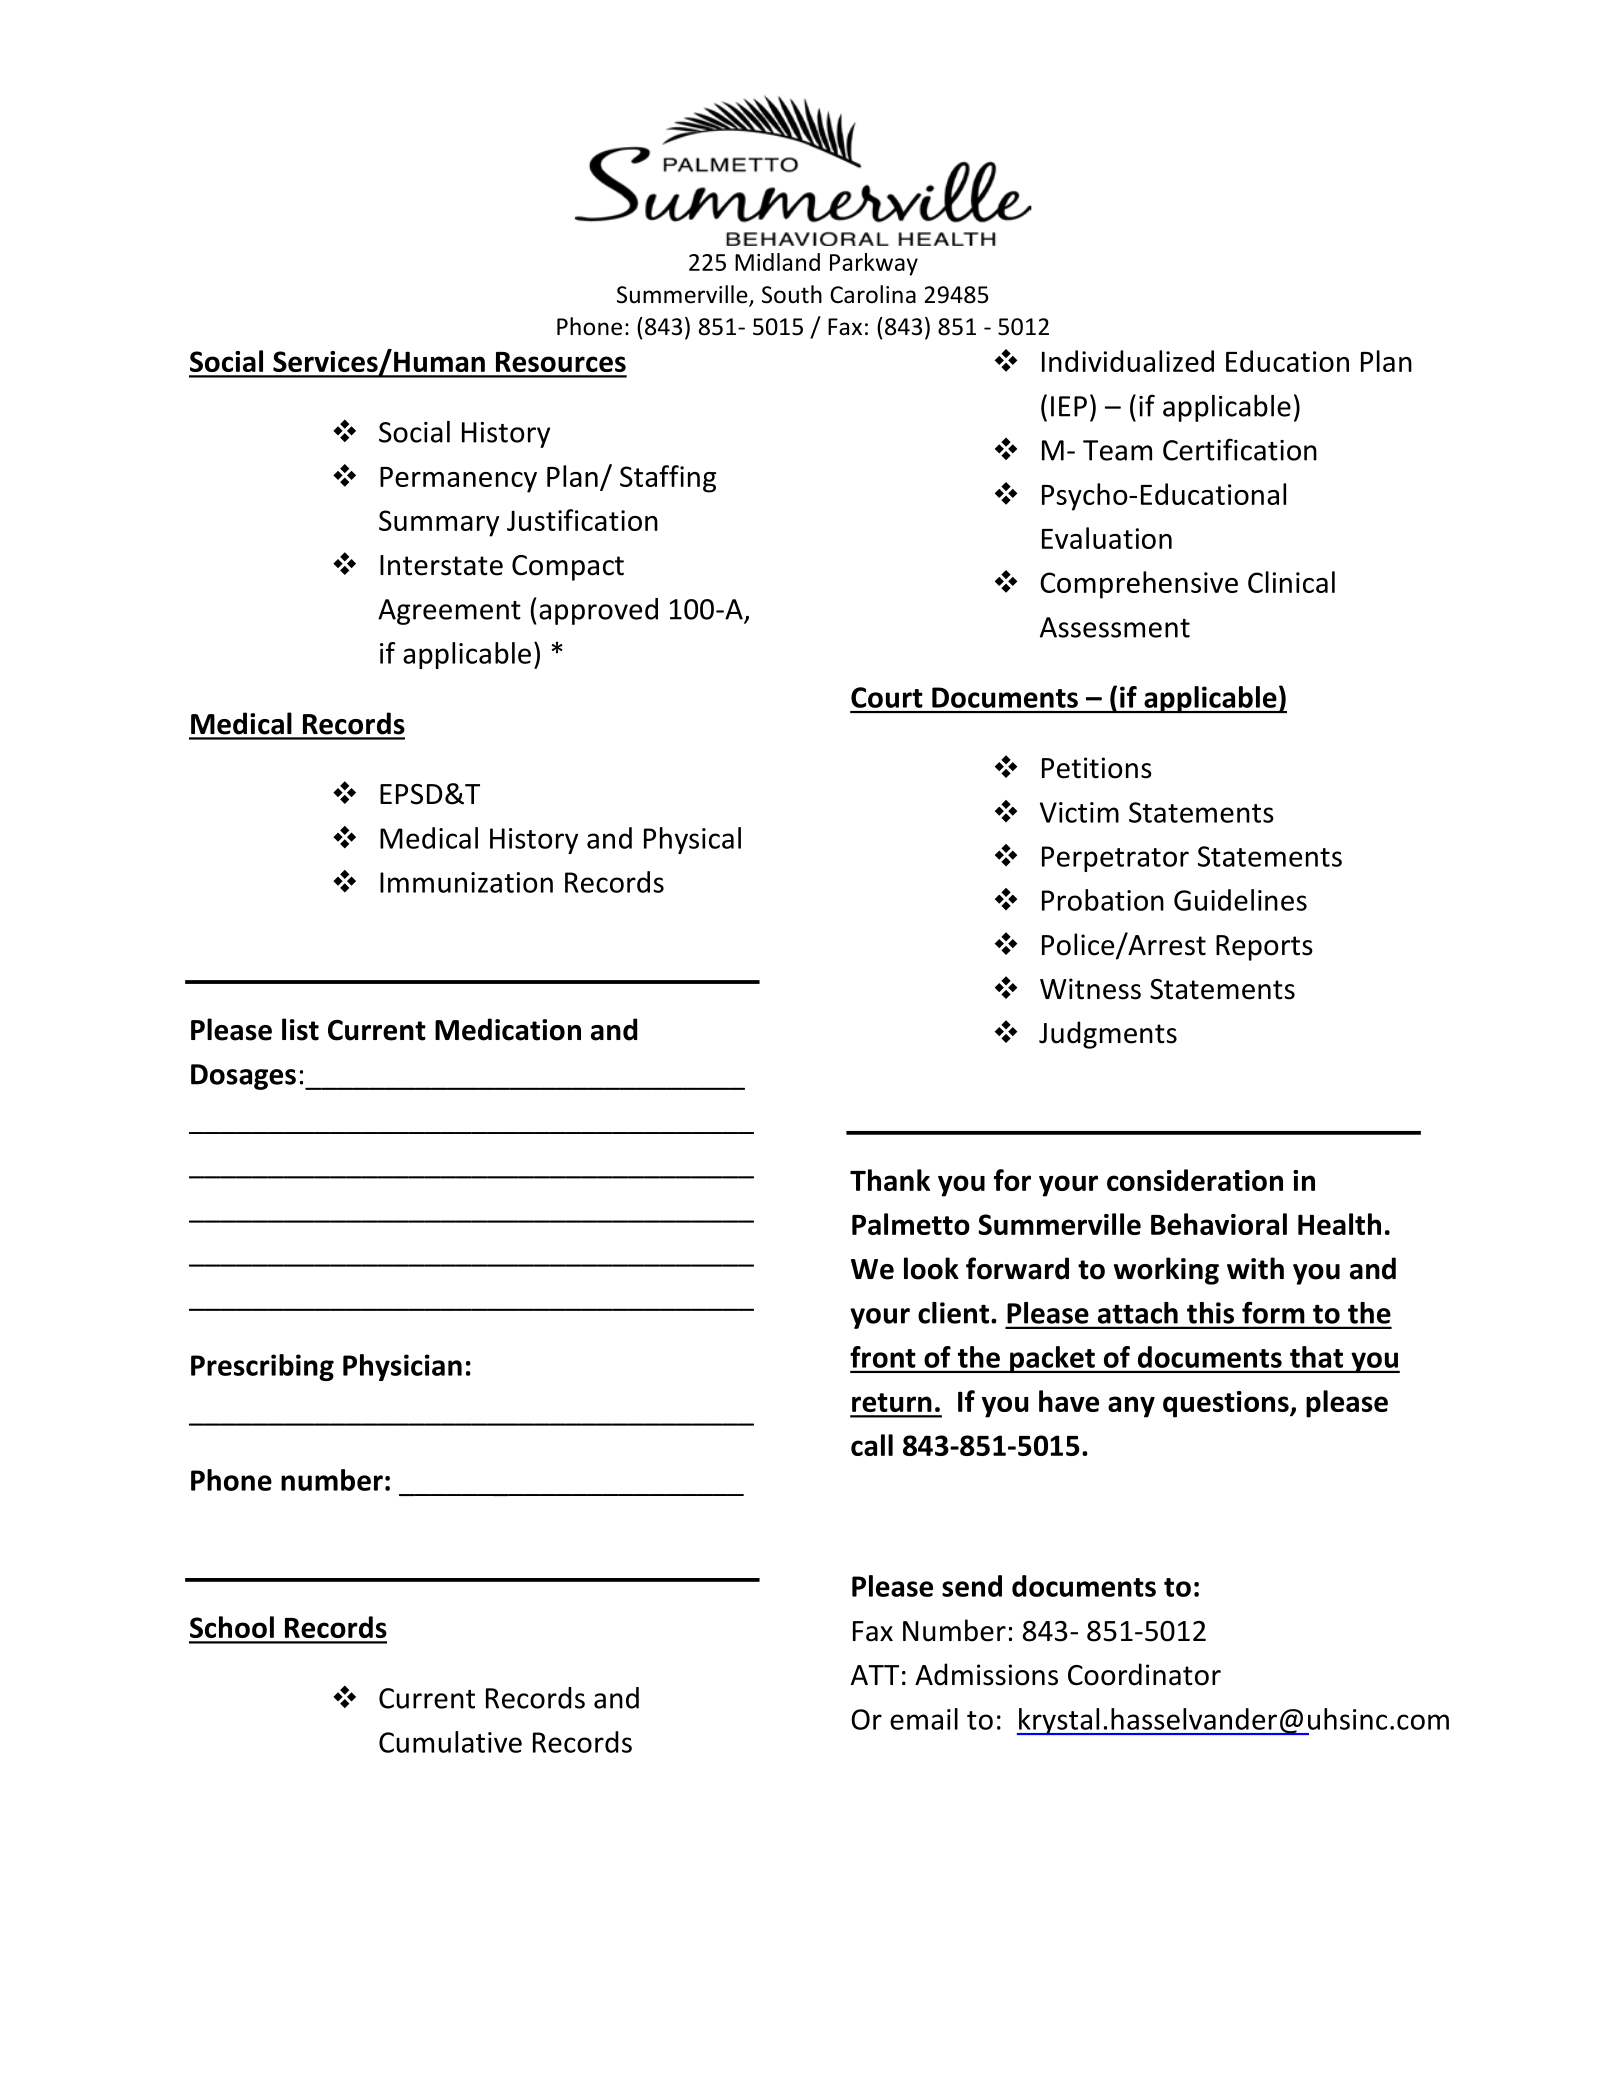 The image size is (1606, 2078). Describe the element at coordinates (1128, 361) in the document. I see `Individualized` at that location.
